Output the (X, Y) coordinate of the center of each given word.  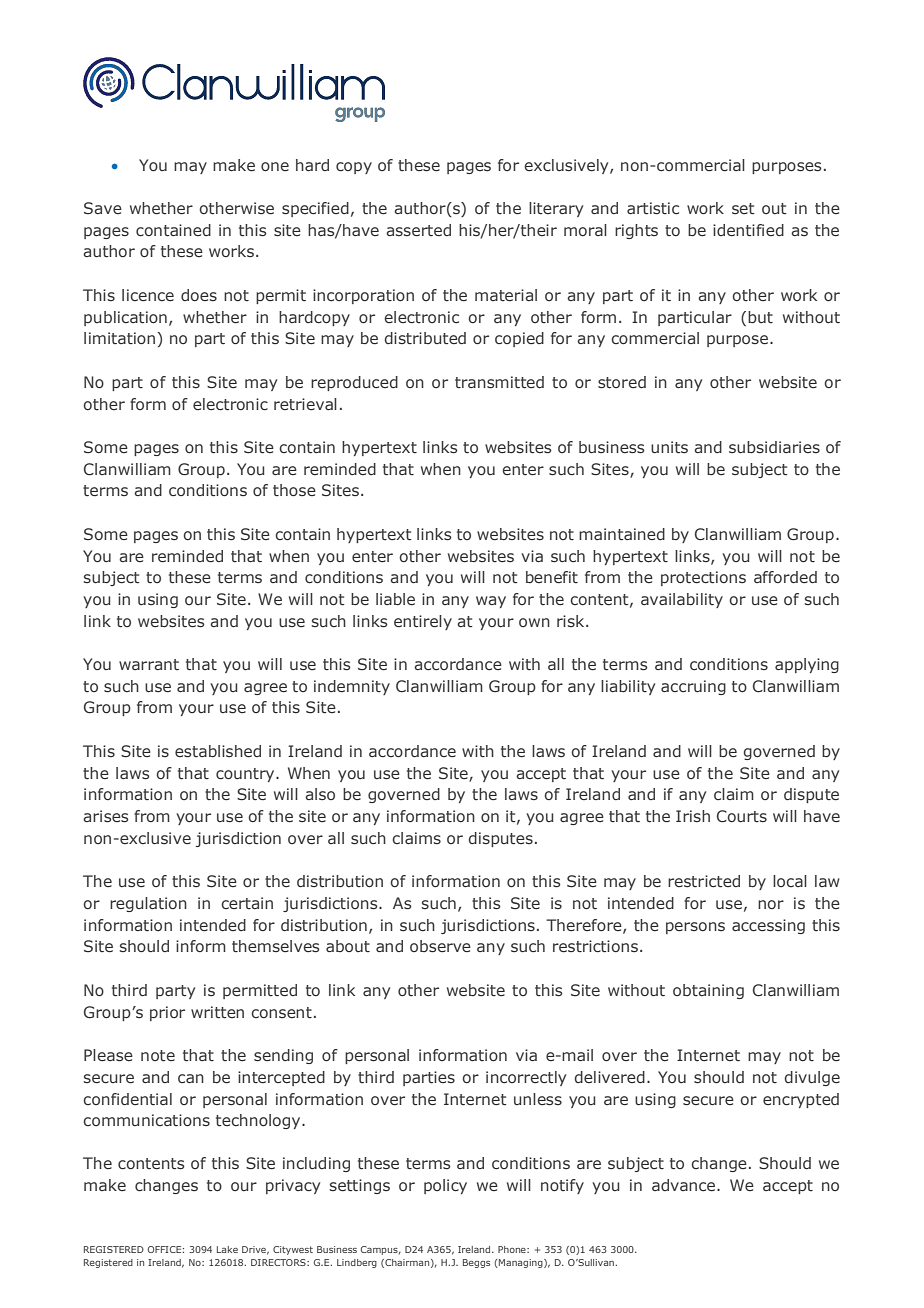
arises (106, 816)
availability (682, 600)
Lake (227, 1249)
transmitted (499, 382)
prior (167, 1013)
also (320, 794)
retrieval (305, 404)
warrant (149, 664)
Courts (742, 816)
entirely (423, 622)
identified (748, 230)
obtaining (708, 991)
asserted (418, 230)
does (199, 295)
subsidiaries (774, 447)
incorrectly (526, 1078)
